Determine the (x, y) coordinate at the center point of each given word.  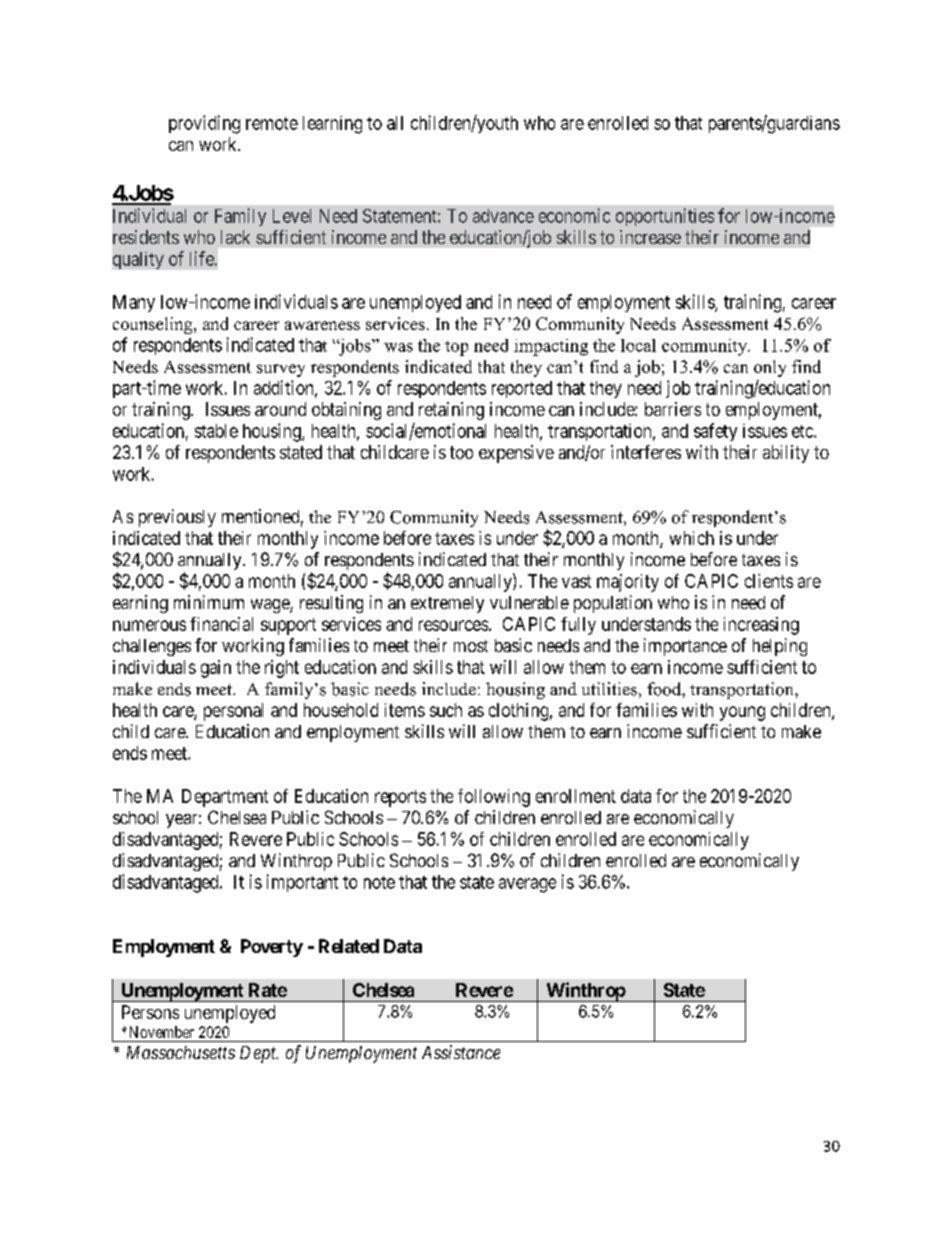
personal (233, 712)
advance (503, 216)
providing (204, 124)
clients (769, 581)
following (494, 798)
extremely (447, 604)
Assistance (461, 1052)
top (456, 348)
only (770, 368)
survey (281, 370)
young (742, 713)
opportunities (665, 217)
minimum (209, 602)
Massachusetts (181, 1052)
